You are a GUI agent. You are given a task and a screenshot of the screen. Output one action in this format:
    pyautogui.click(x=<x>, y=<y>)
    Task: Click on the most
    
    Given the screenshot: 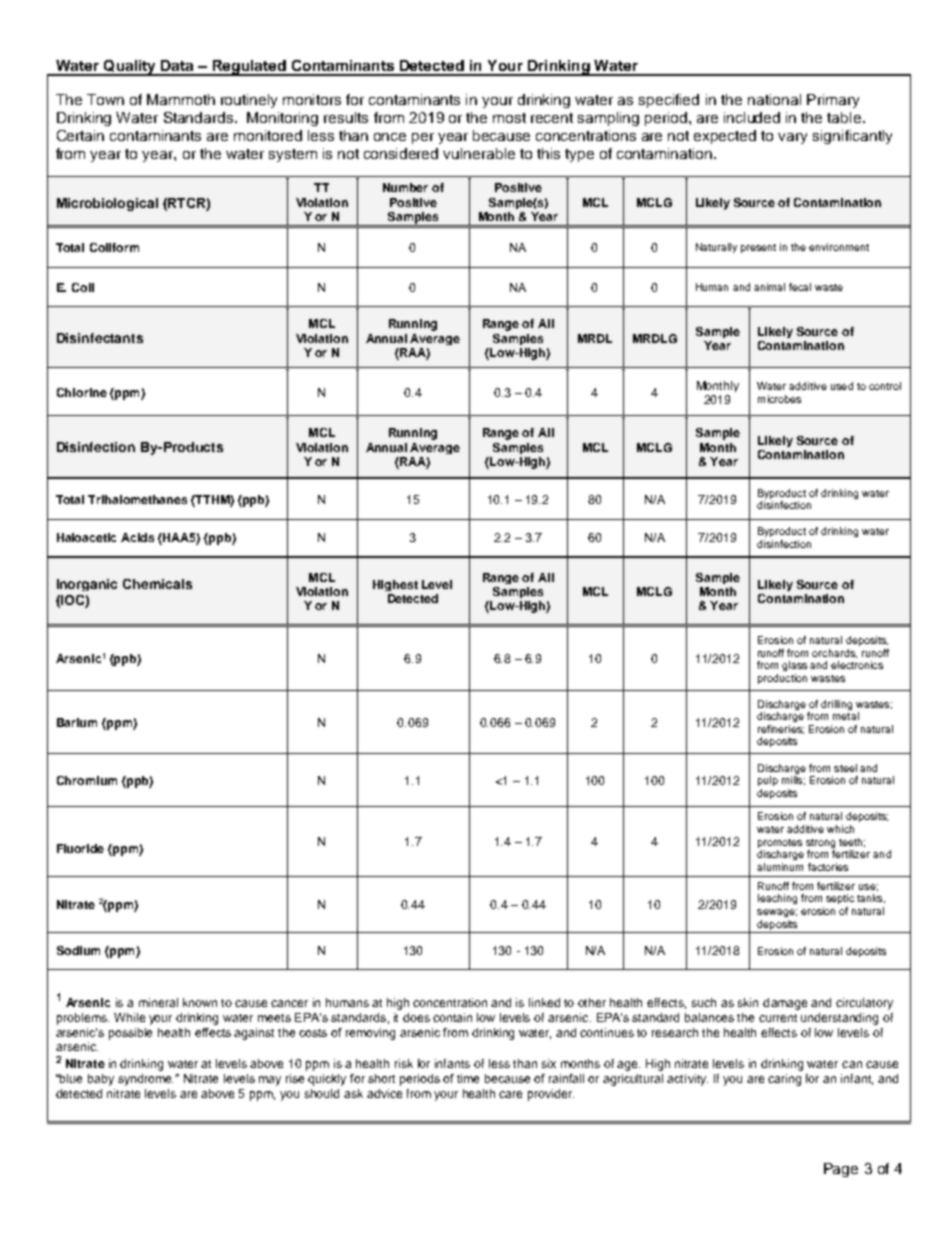 What is the action you would take?
    pyautogui.click(x=509, y=118)
